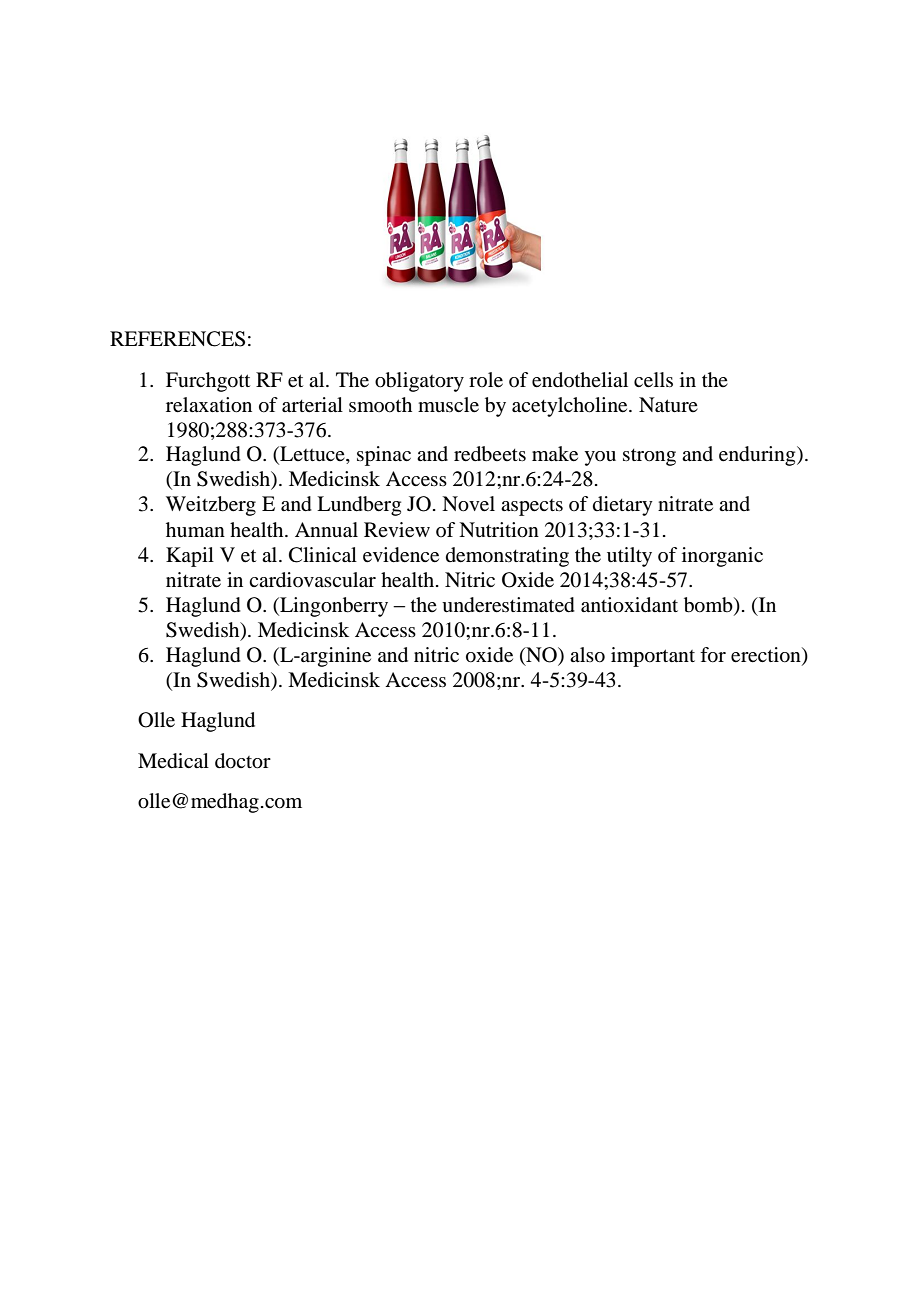 The width and height of the screenshot is (924, 1308). Describe the element at coordinates (507, 557) in the screenshot. I see `demonstrating` at that location.
